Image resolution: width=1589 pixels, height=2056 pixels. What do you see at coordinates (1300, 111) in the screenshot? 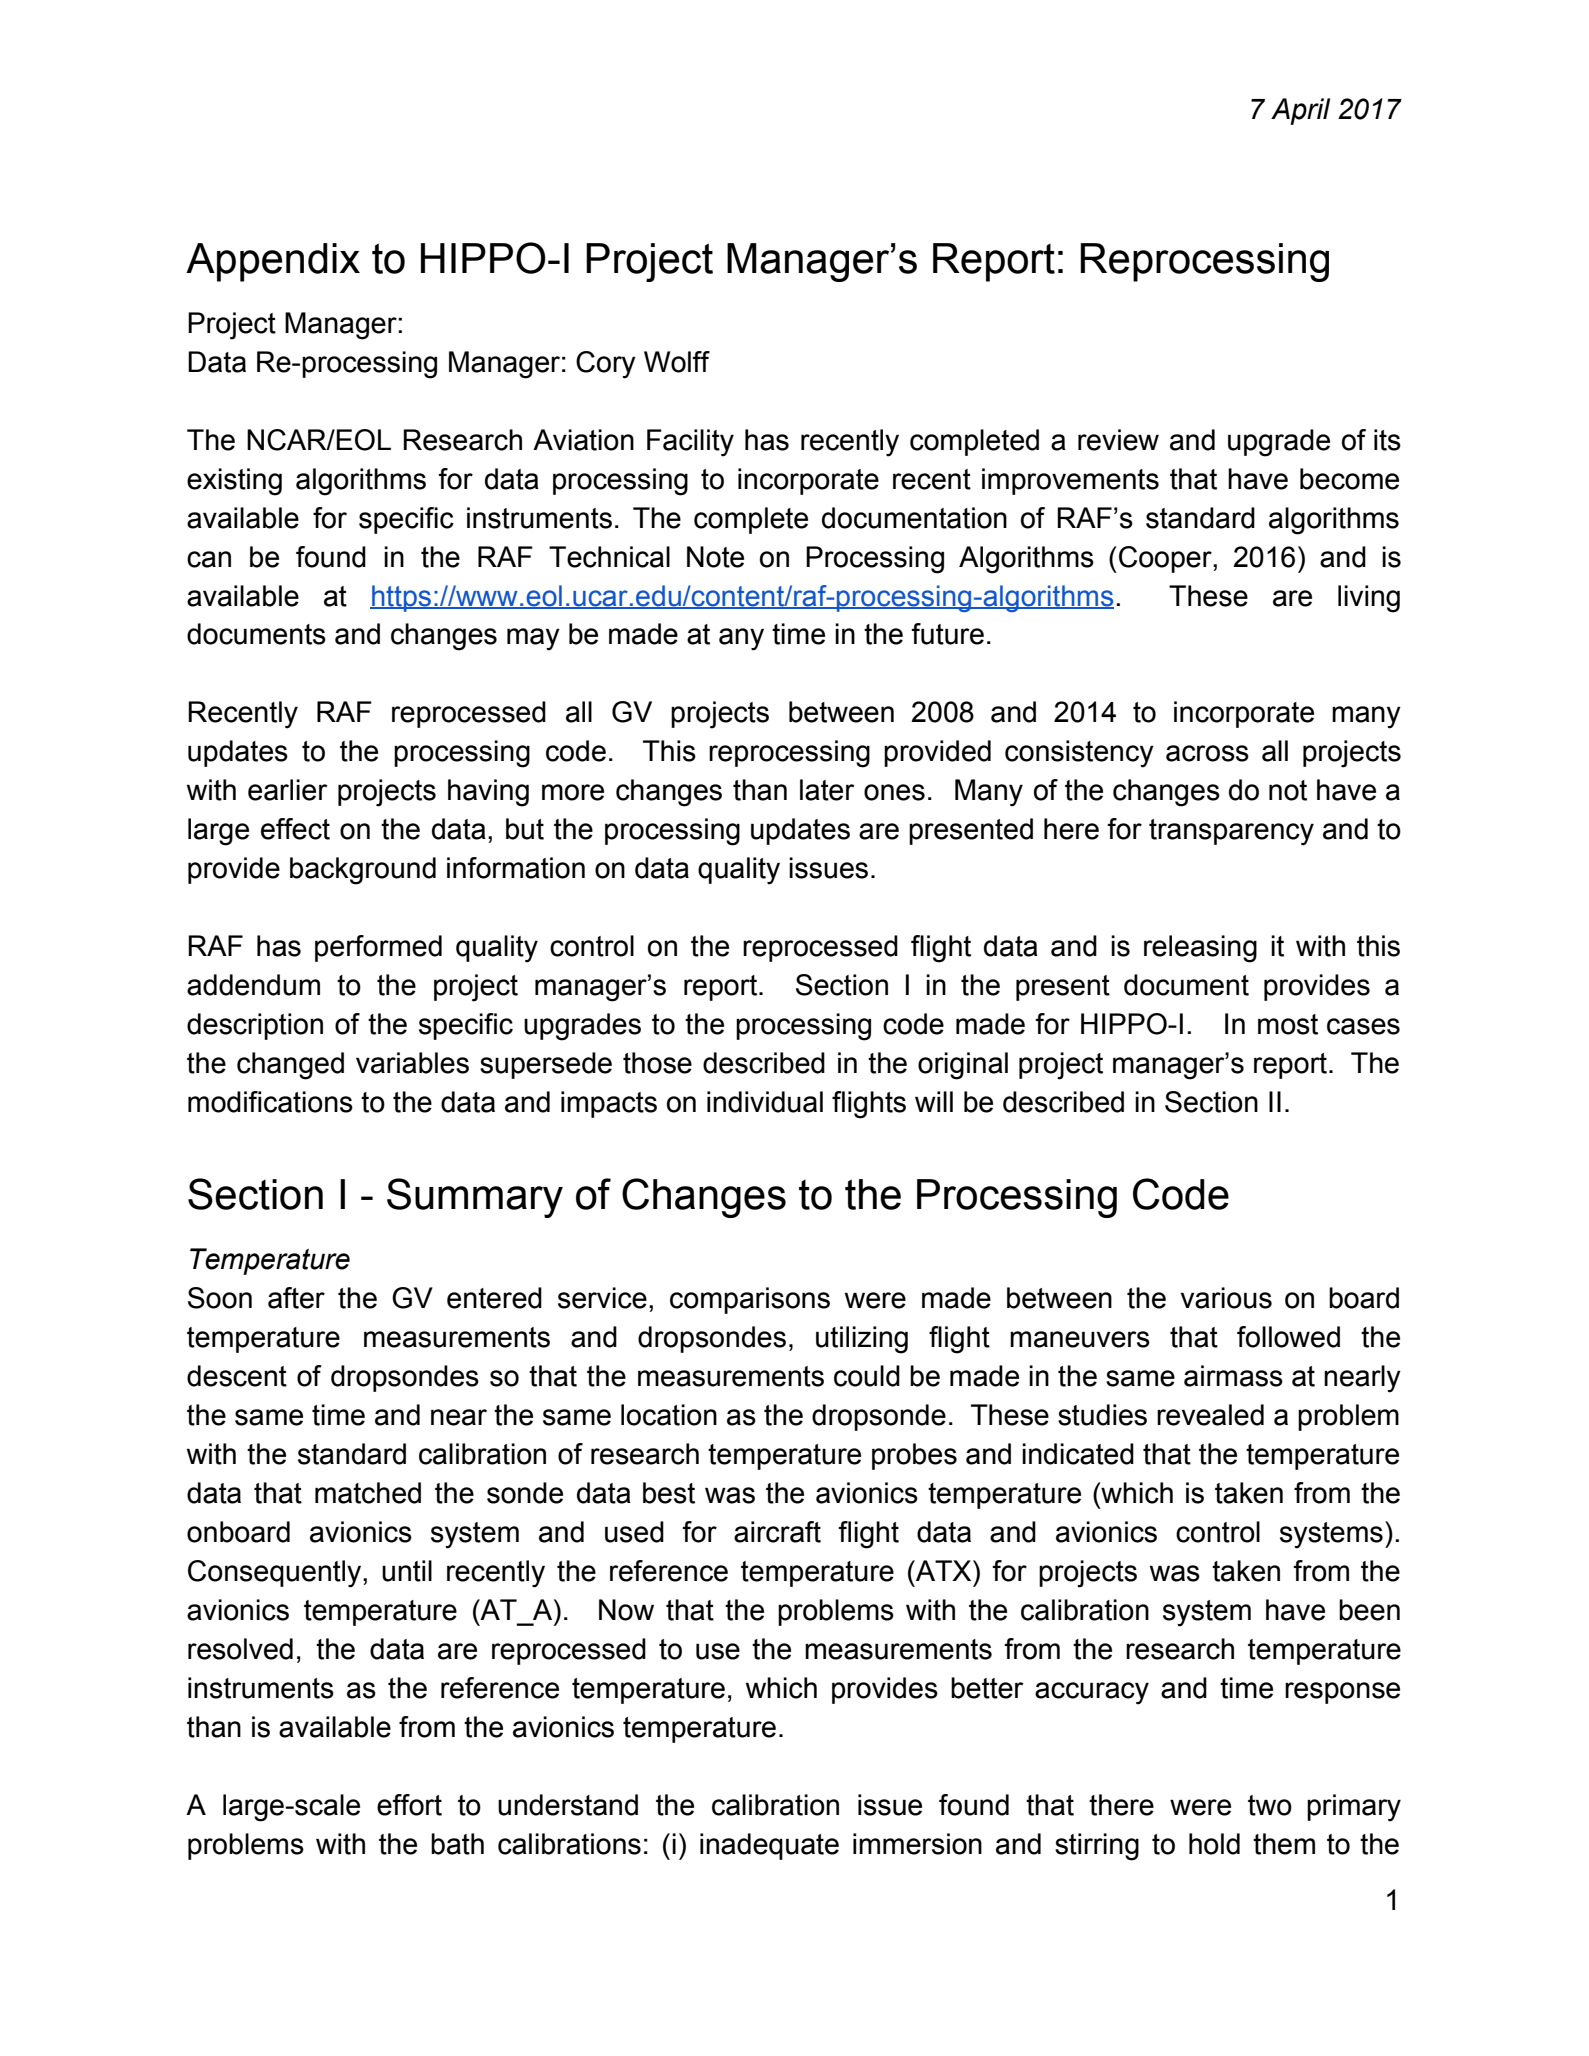
I see `April` at bounding box center [1300, 111].
